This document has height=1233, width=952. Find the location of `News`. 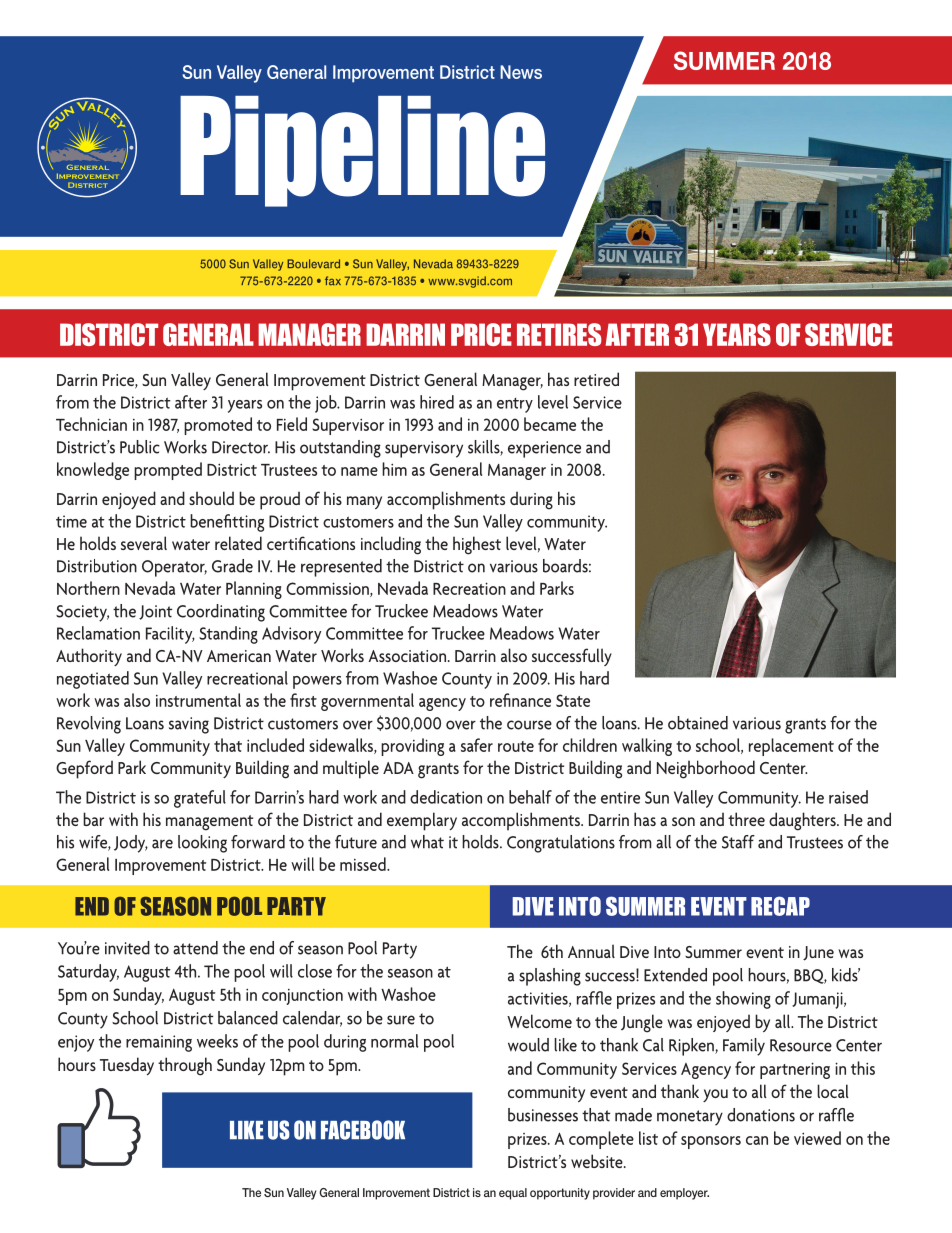

News is located at coordinates (521, 72).
